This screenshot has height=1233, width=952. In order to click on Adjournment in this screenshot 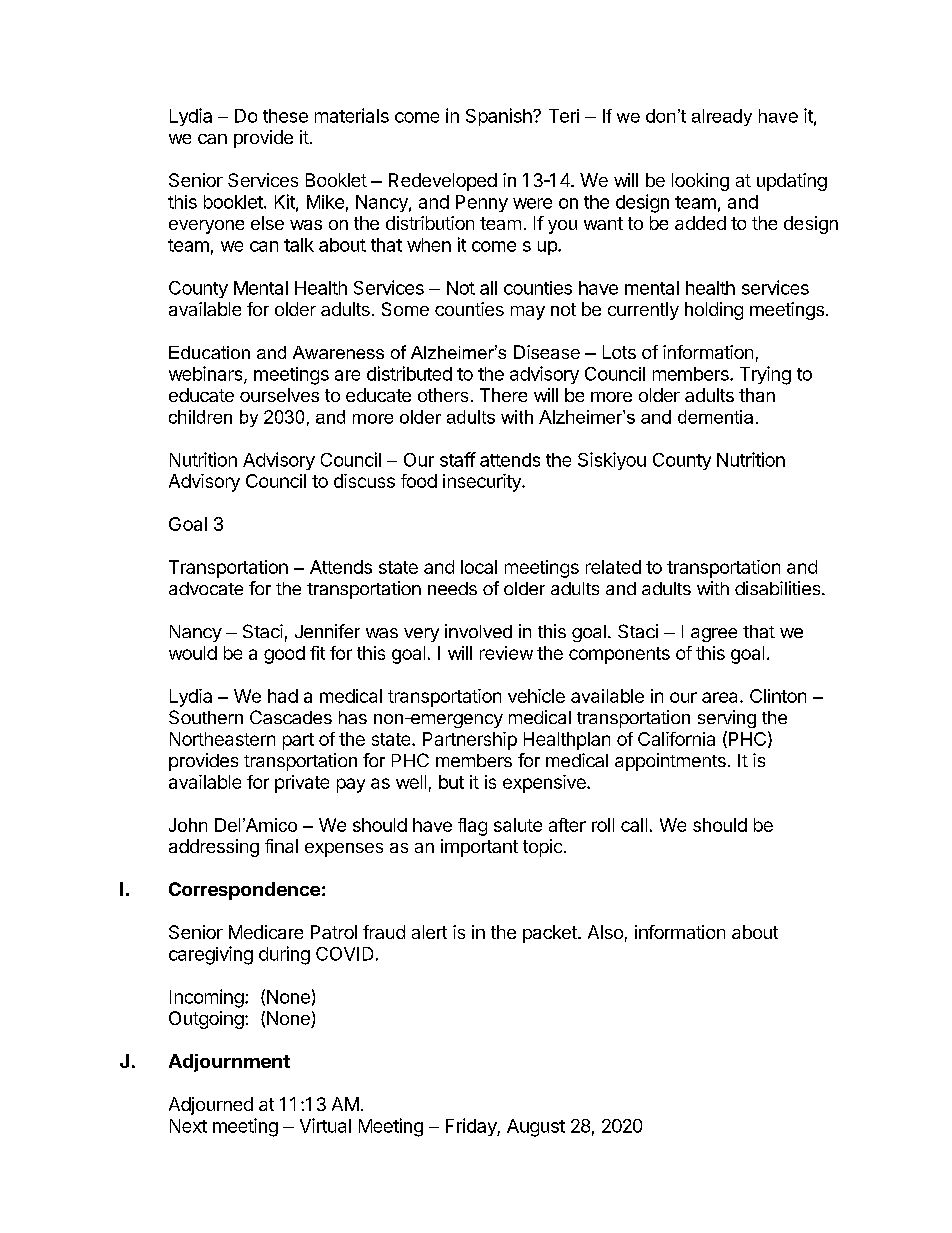, I will do `click(229, 1063)`.
